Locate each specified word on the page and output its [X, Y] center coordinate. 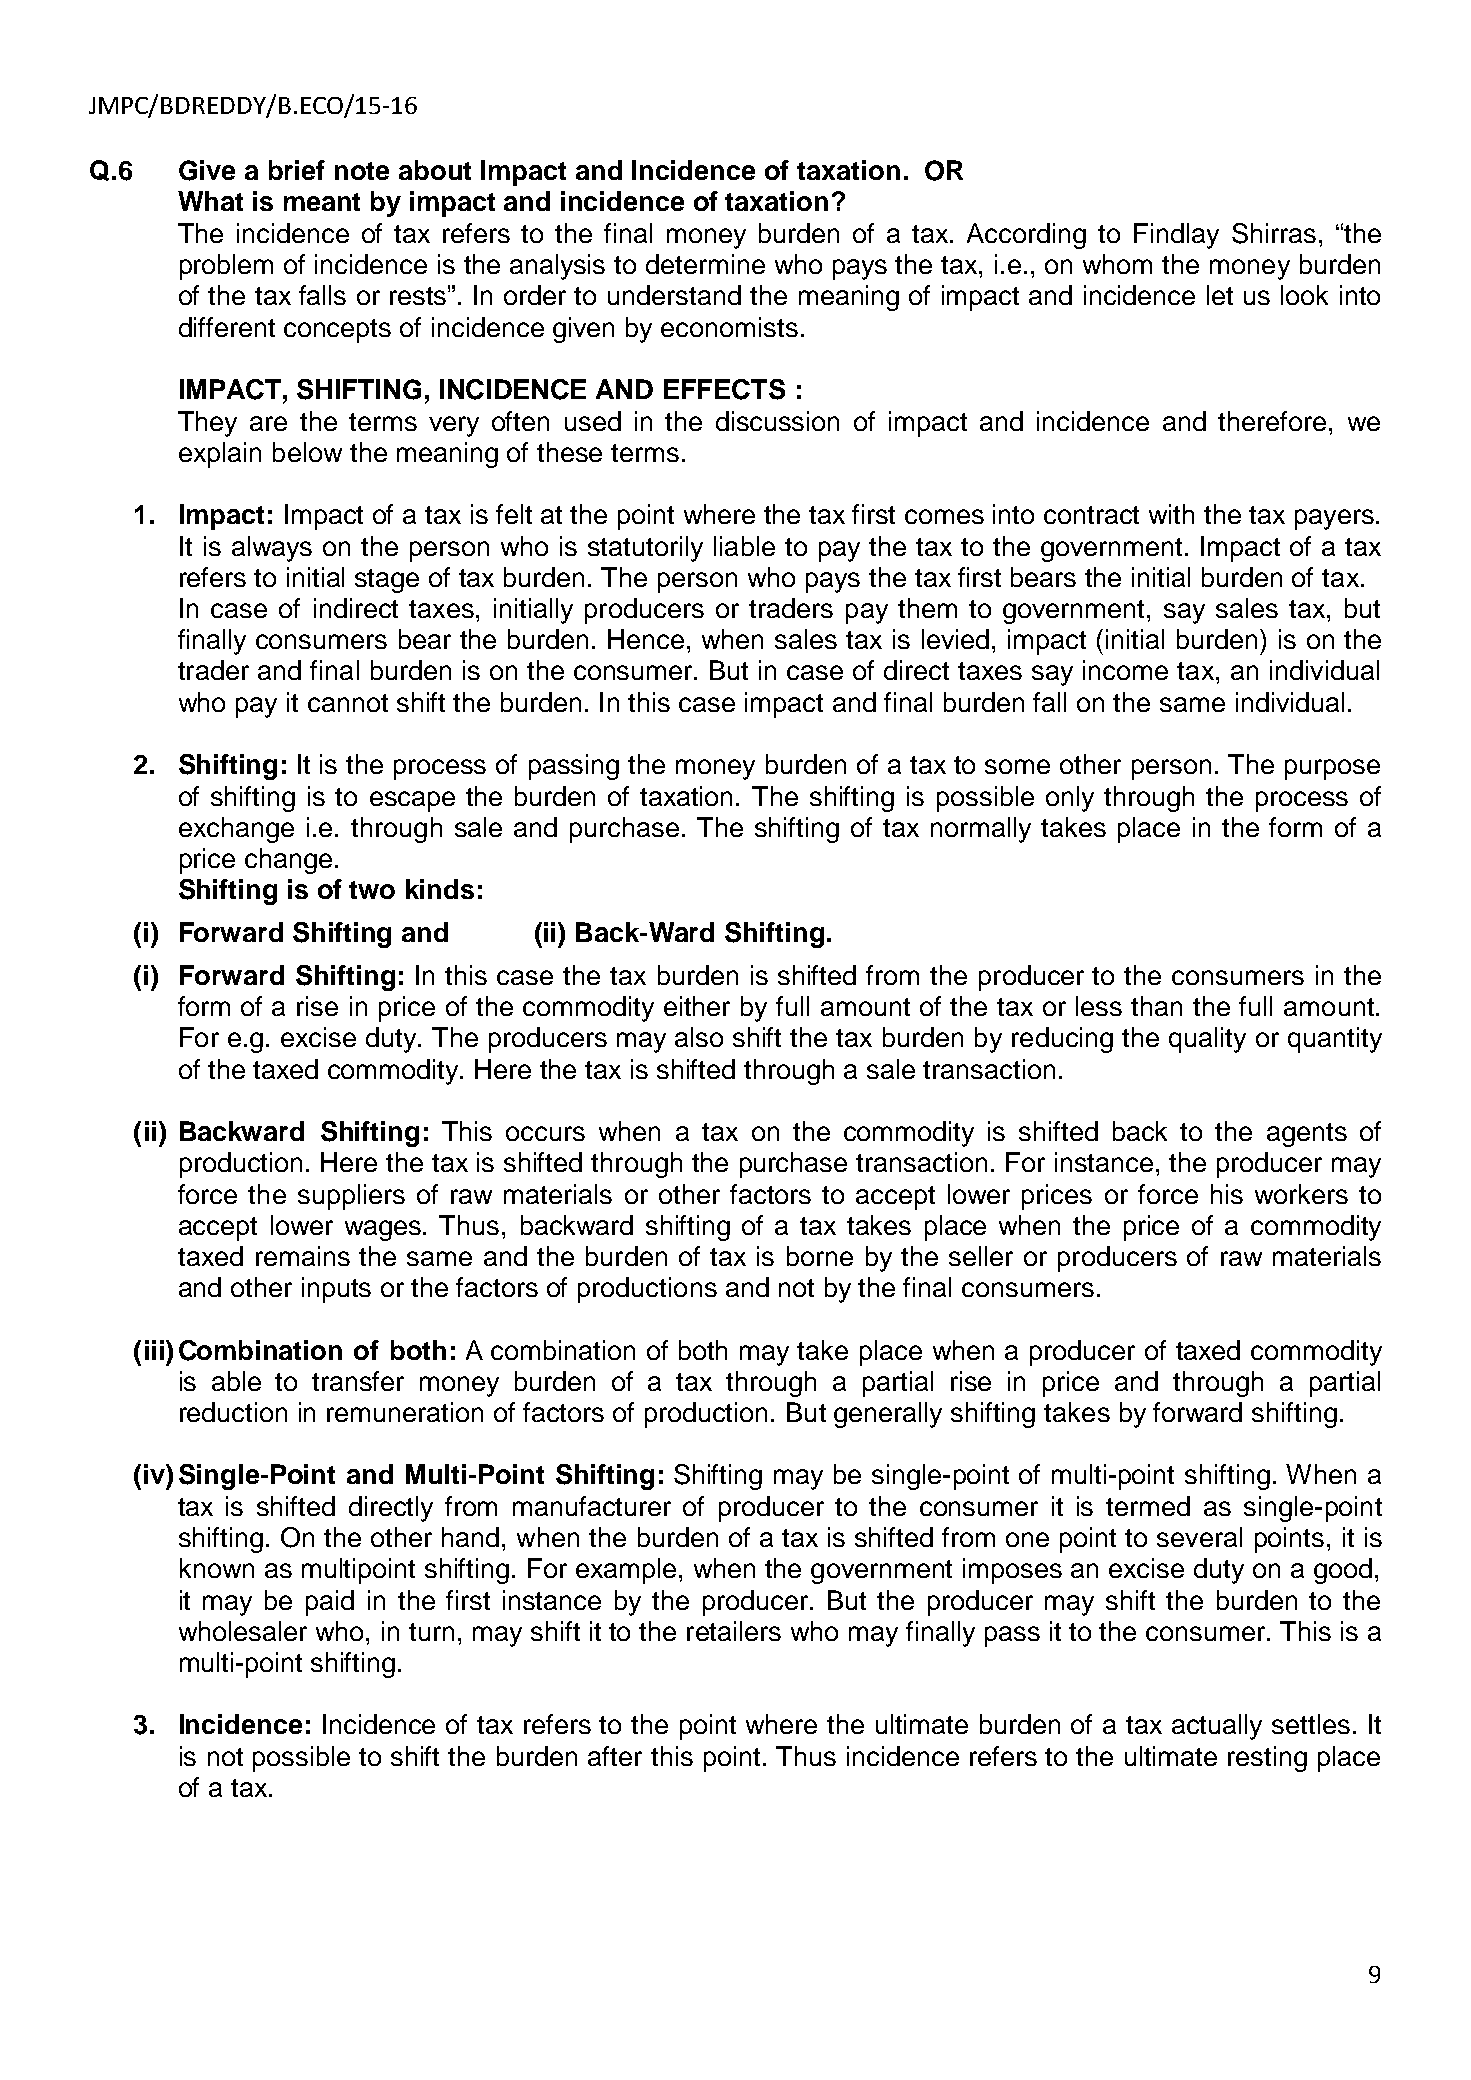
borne [820, 1256]
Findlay [1176, 236]
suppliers [351, 1197]
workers [1301, 1194]
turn [431, 1632]
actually [1217, 1727]
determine [705, 264]
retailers [734, 1631]
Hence [646, 639]
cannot [348, 703]
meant [322, 202]
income [1125, 670]
